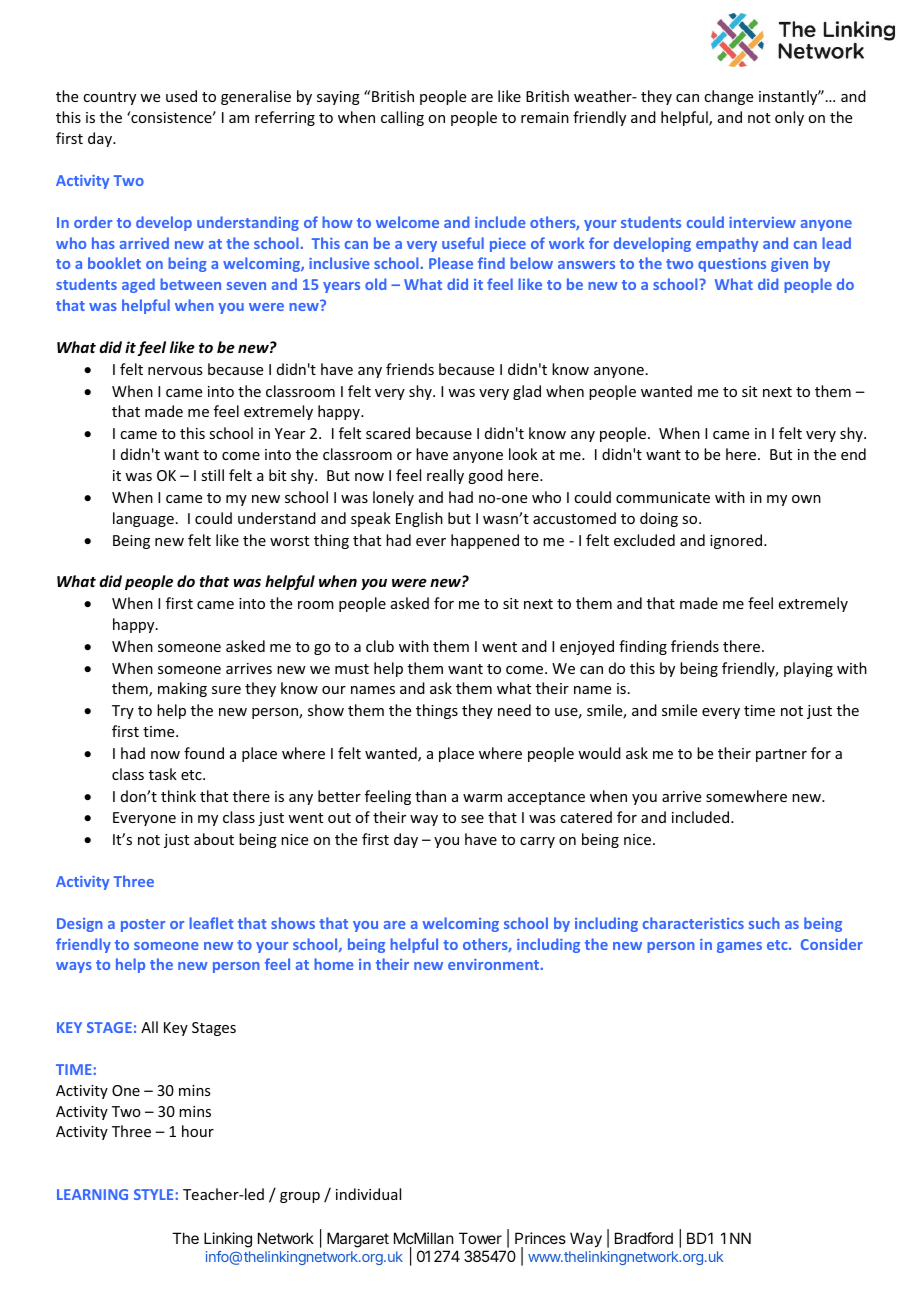  I want to click on Tower, so click(480, 1238).
